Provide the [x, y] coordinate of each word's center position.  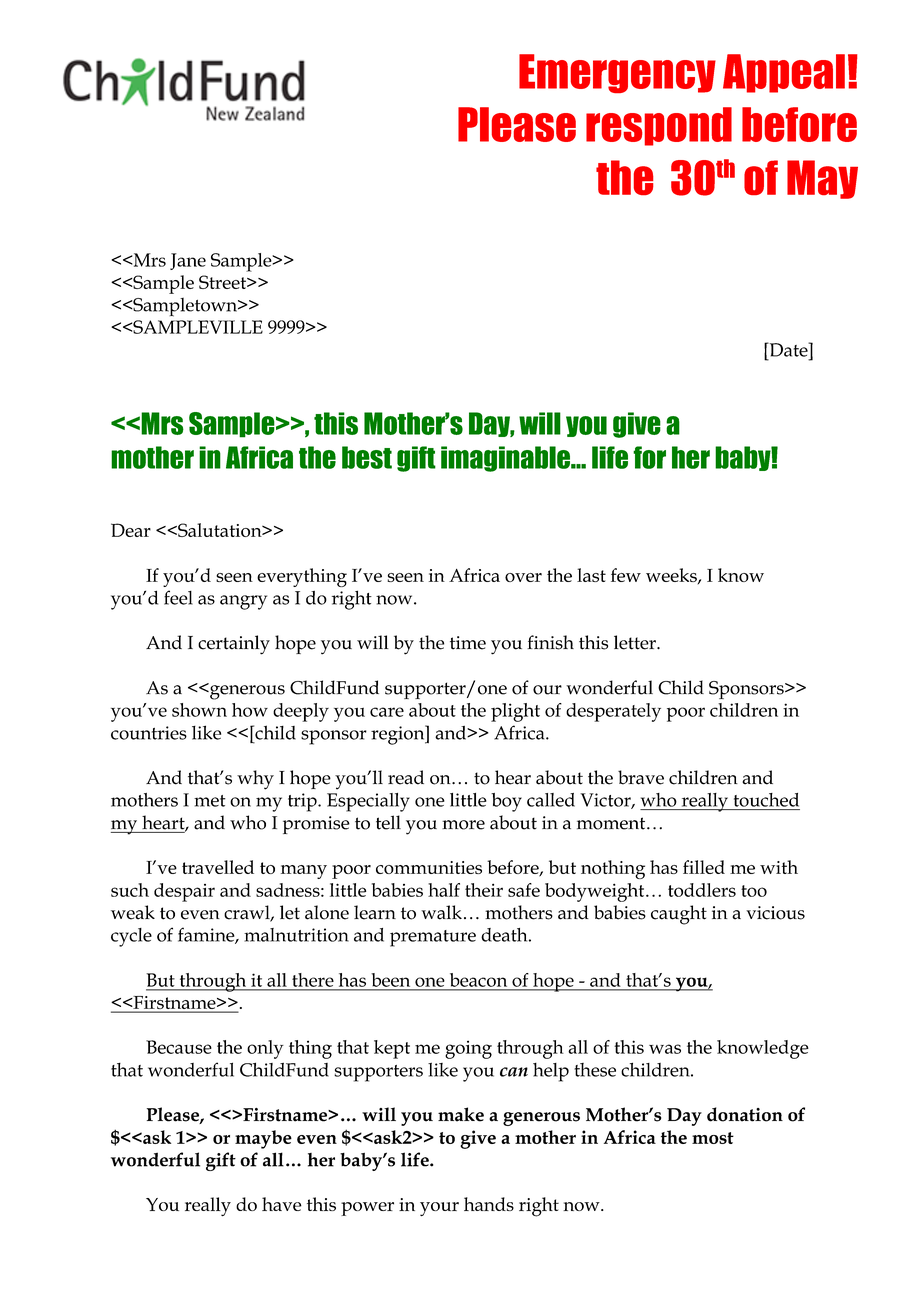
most [713, 1138]
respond [659, 126]
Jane [188, 261]
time [468, 643]
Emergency [617, 73]
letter [636, 642]
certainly [234, 645]
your [439, 1209]
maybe [263, 1139]
